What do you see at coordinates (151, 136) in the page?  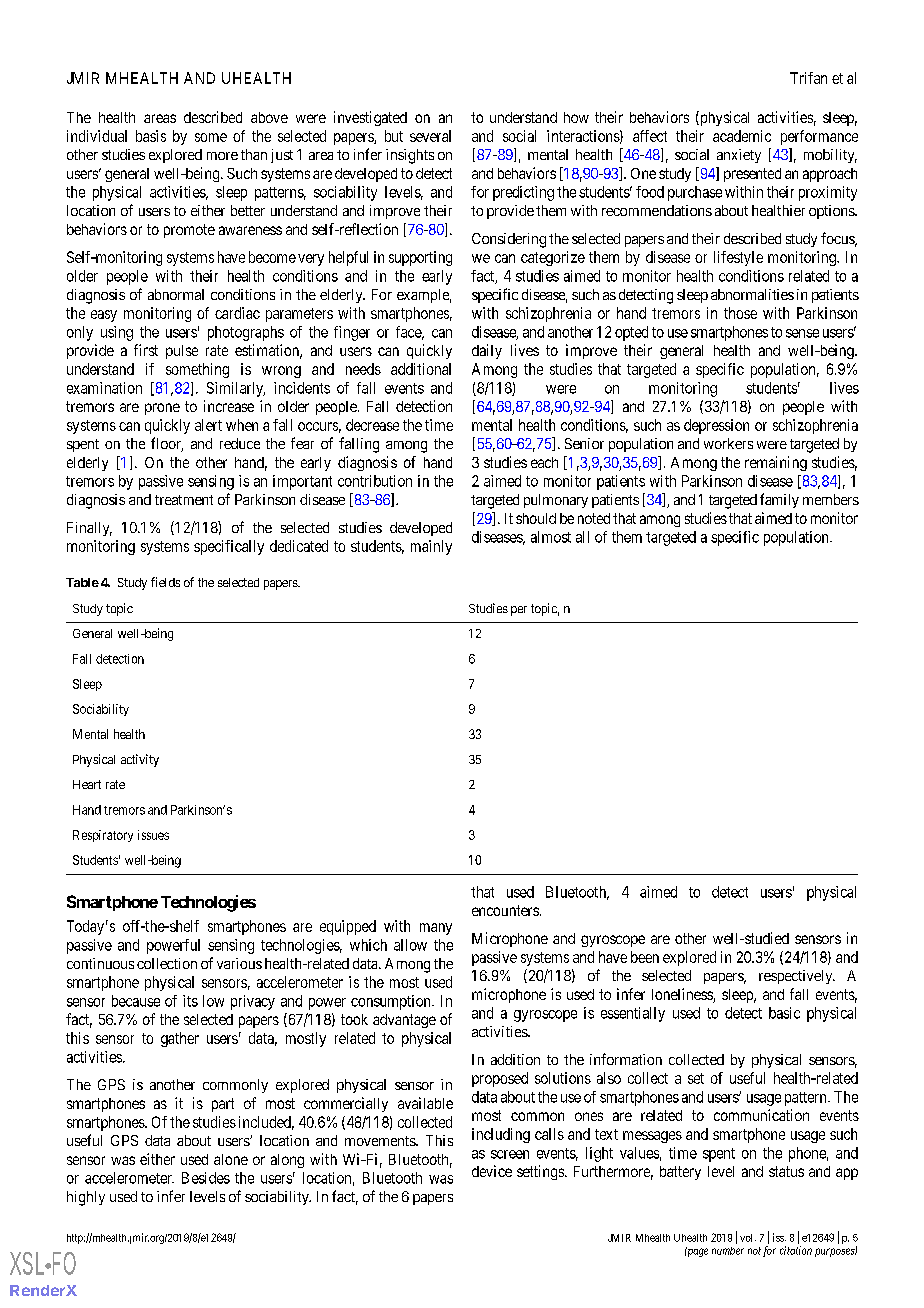 I see `basis` at bounding box center [151, 136].
